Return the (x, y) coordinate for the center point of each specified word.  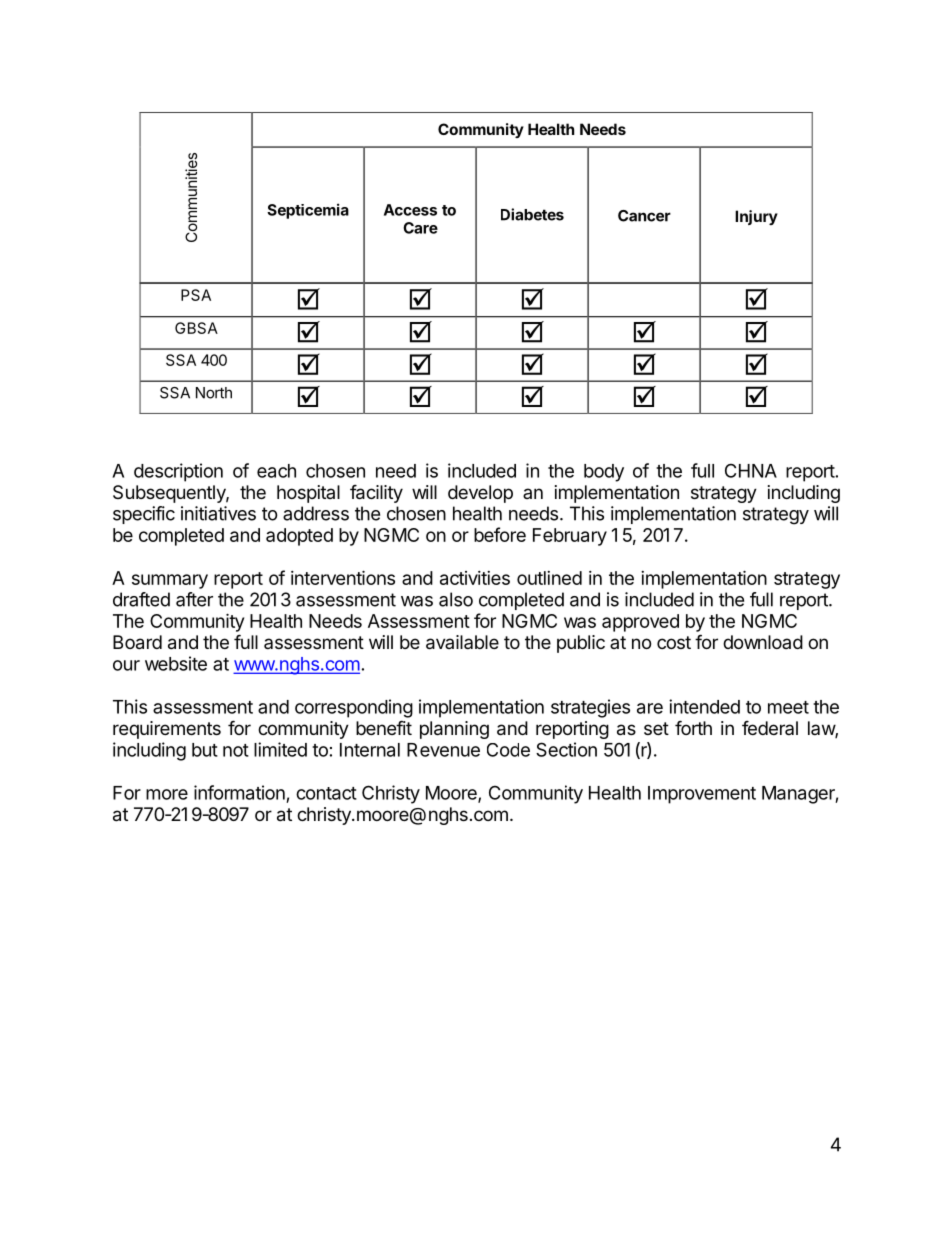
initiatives (218, 513)
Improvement (702, 795)
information (239, 792)
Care (420, 228)
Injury (756, 217)
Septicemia (308, 211)
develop (480, 494)
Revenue (443, 750)
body (604, 473)
